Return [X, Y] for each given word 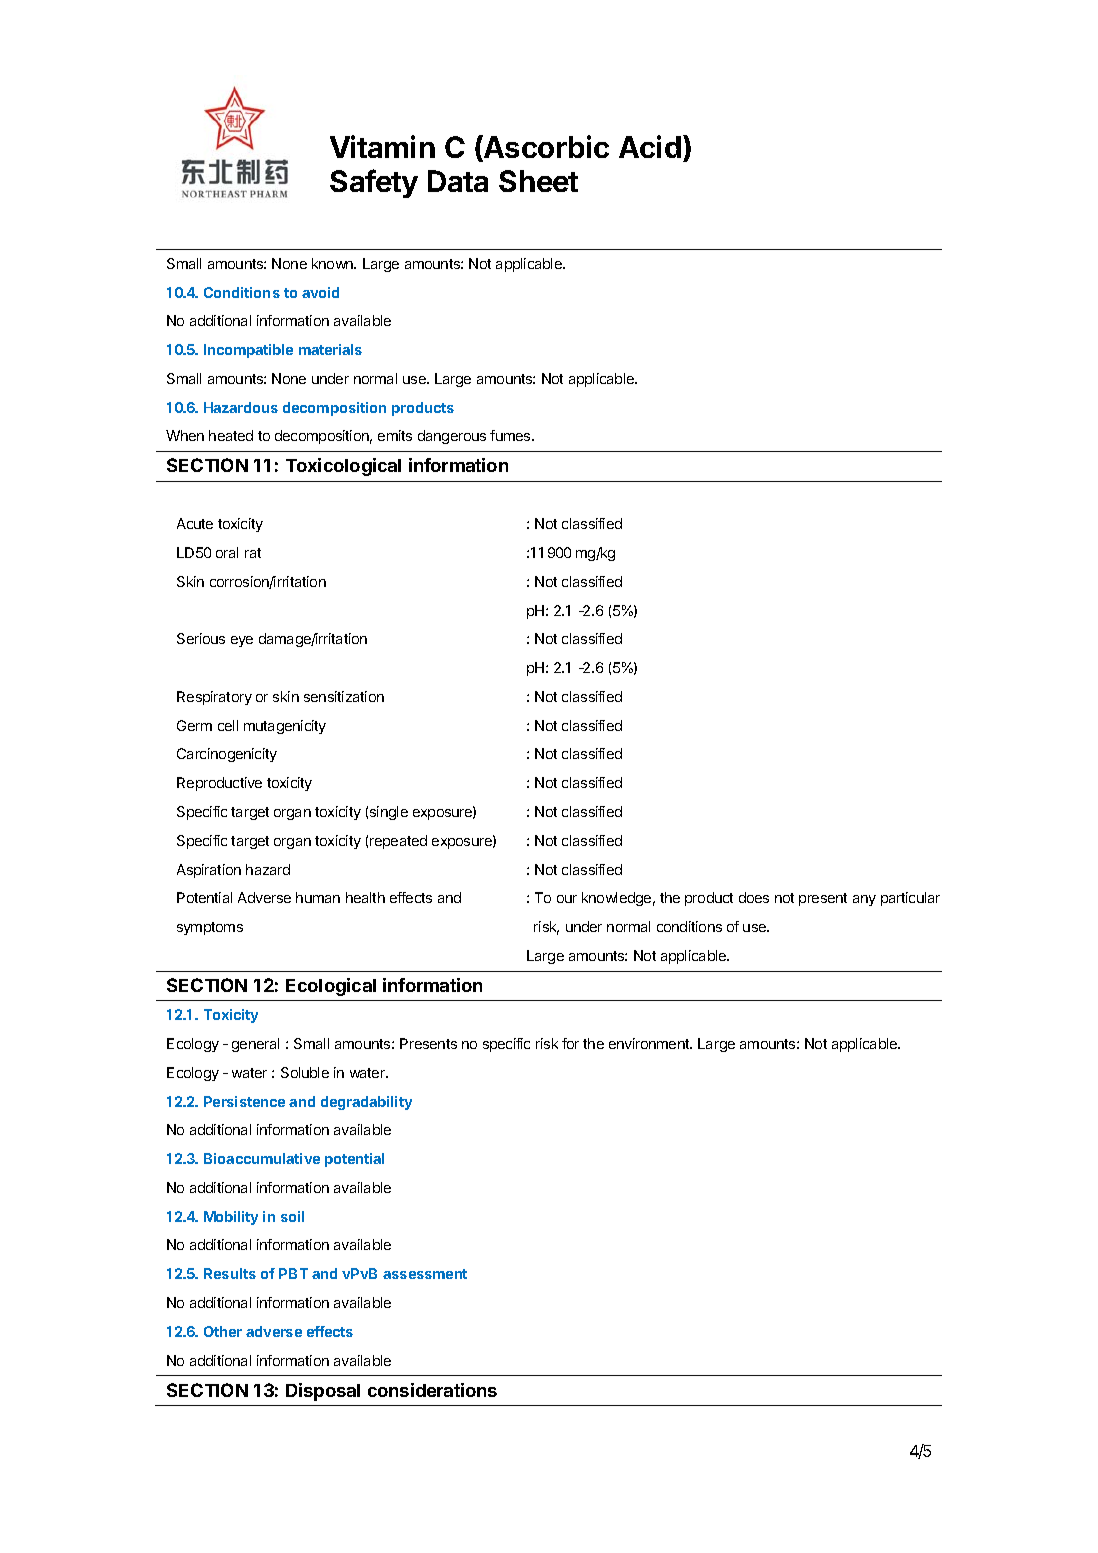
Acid [650, 146]
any [864, 900]
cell [228, 725]
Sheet [538, 181]
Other [223, 1331]
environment [650, 1043]
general [255, 1045]
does [754, 897]
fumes [511, 435]
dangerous [452, 437]
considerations [432, 1390]
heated [231, 435]
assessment [425, 1274]
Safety [374, 183]
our [567, 899]
